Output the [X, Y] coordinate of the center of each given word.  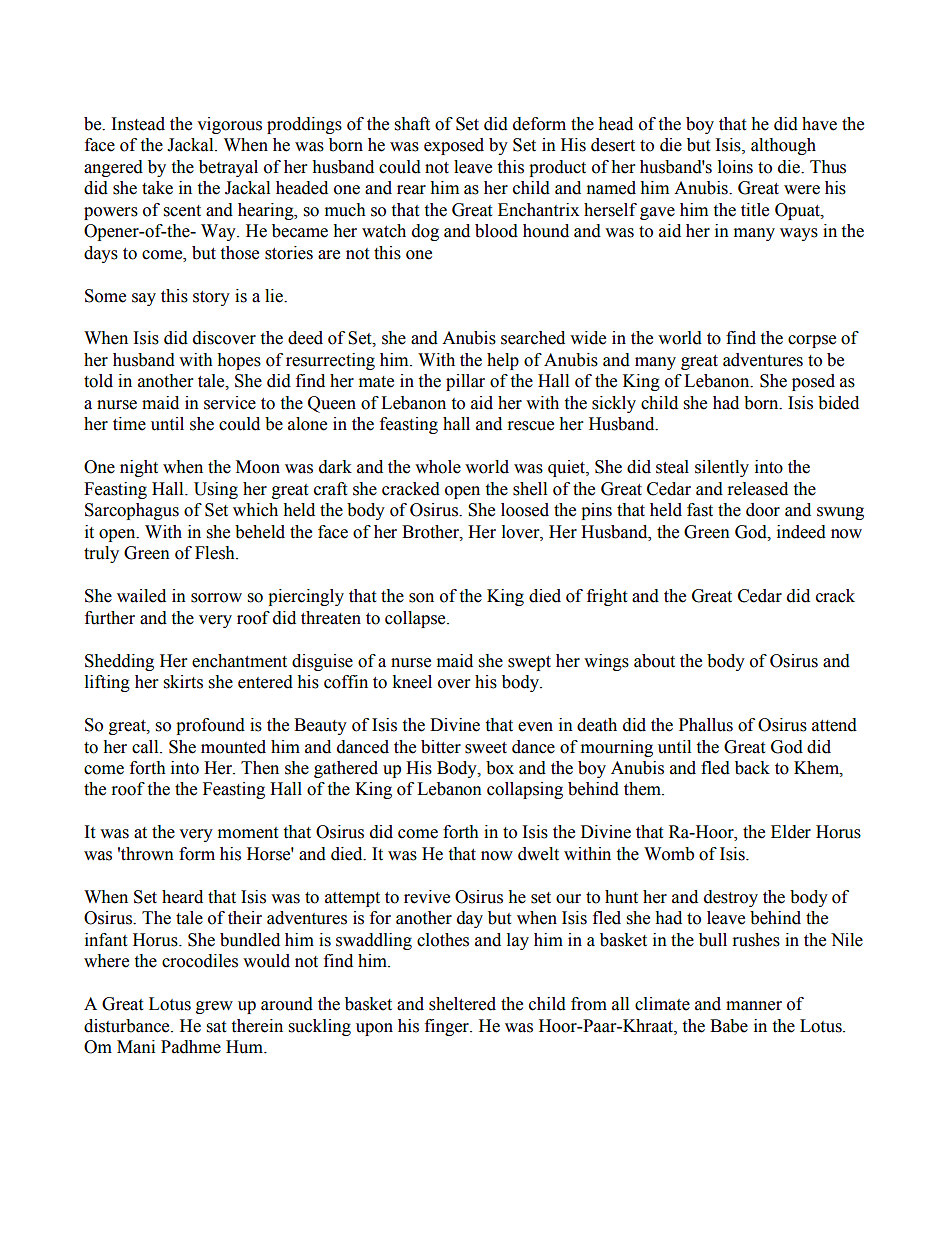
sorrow [216, 598]
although [783, 146]
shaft [412, 124]
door [763, 510]
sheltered [462, 1004]
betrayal [228, 168]
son [421, 598]
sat [216, 1027]
